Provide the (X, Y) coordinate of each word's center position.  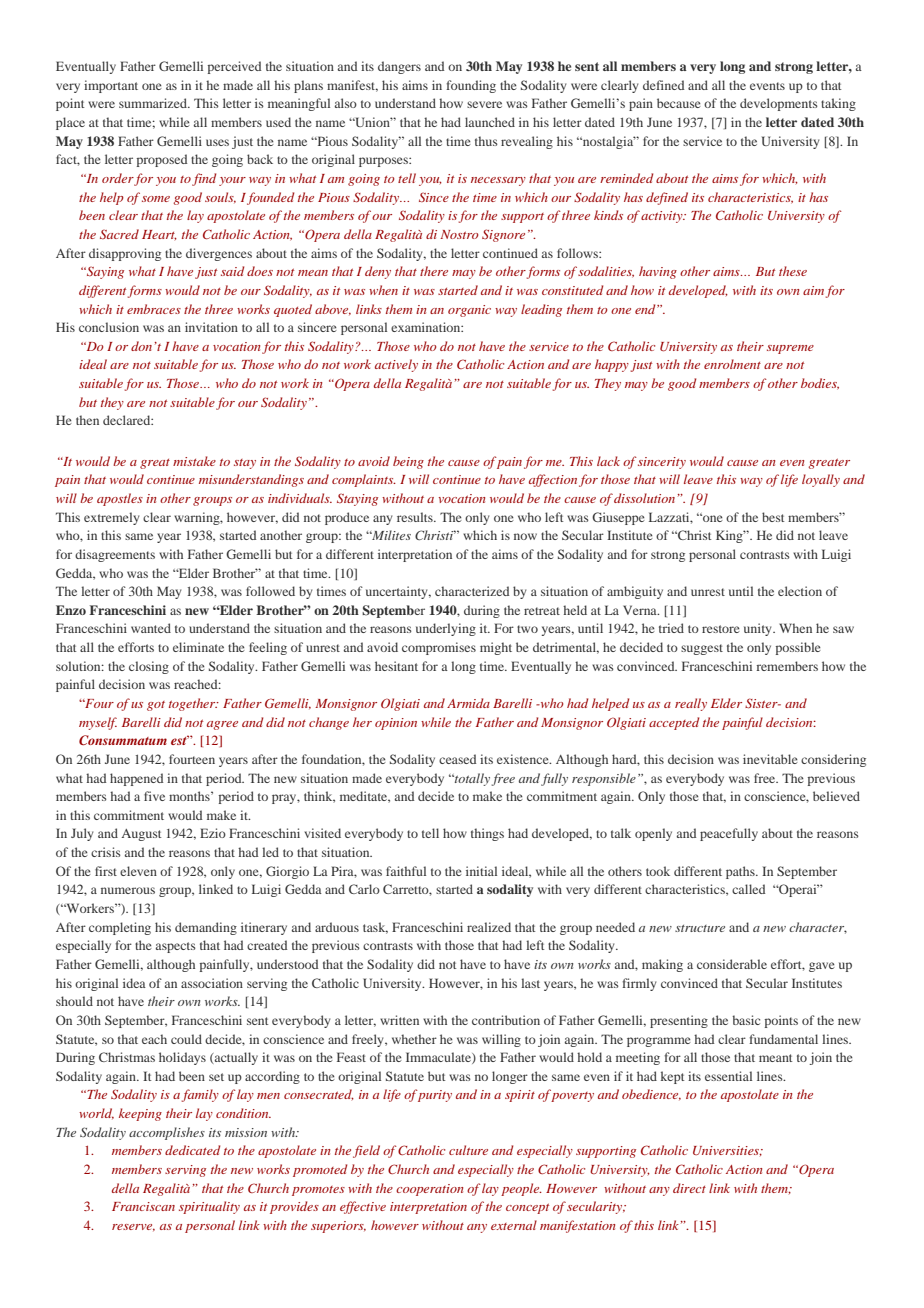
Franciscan (143, 1206)
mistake (194, 461)
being (408, 462)
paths (741, 872)
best (773, 517)
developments (779, 104)
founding (471, 86)
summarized (154, 103)
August (141, 835)
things (487, 834)
